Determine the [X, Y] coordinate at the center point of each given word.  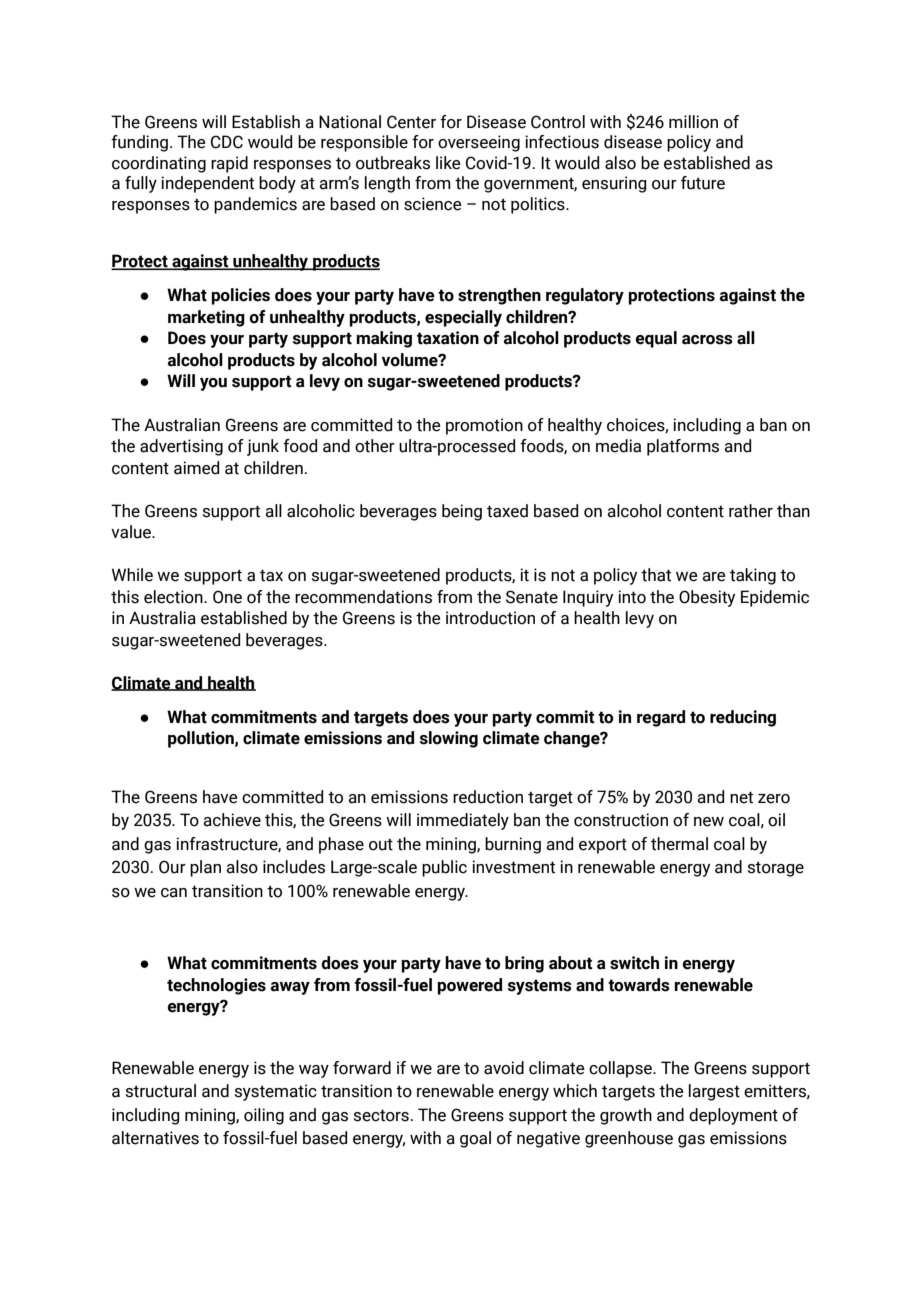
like [448, 163]
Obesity [707, 598]
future [703, 183]
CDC [227, 142]
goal [475, 1139]
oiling [264, 1116]
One [227, 597]
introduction [490, 618]
